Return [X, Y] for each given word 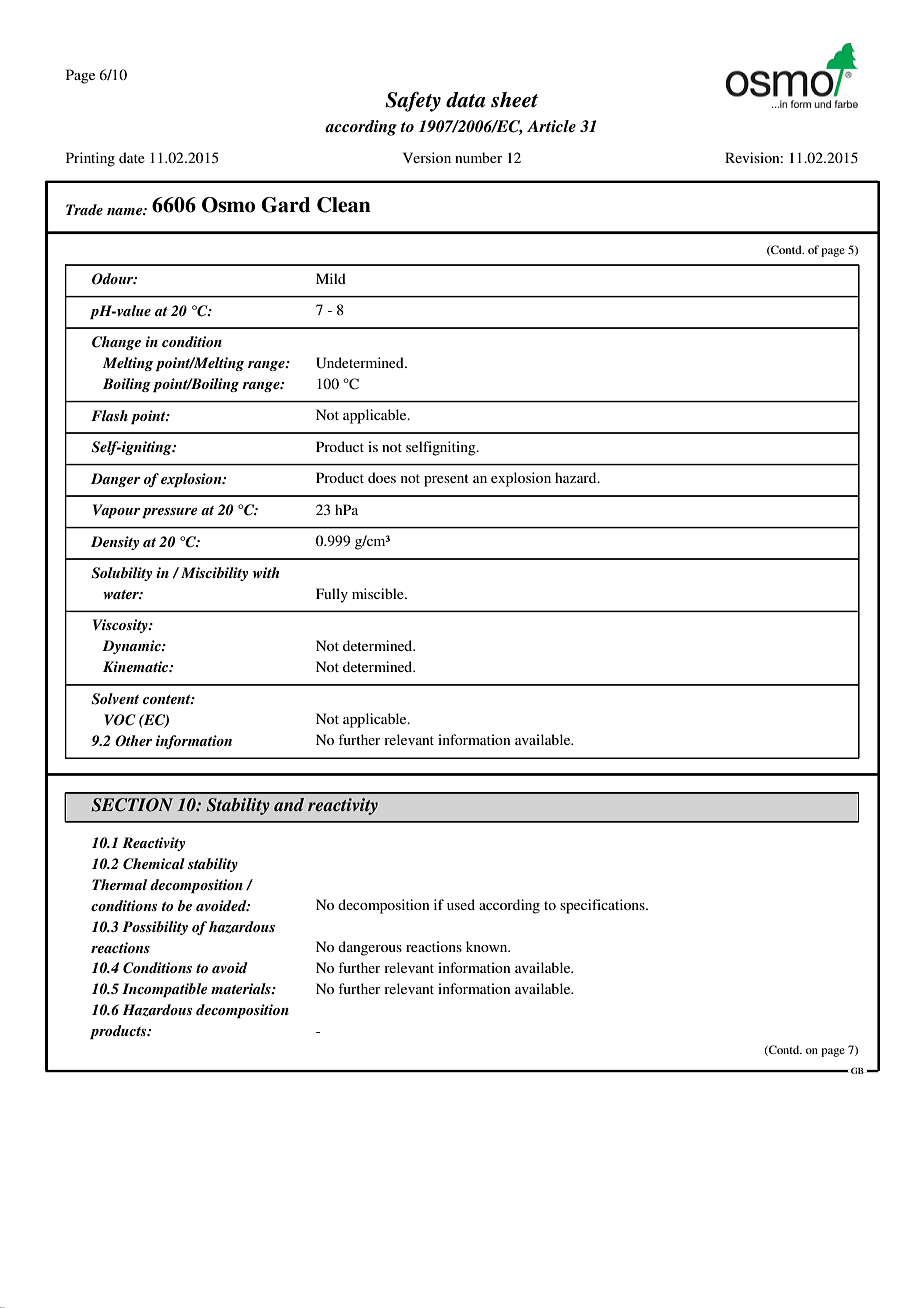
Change [116, 343]
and [289, 804]
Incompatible [165, 990]
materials [242, 988]
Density [115, 543]
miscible [379, 593]
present [446, 480]
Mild [331, 278]
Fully [332, 595]
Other [133, 741]
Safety [413, 102]
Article [551, 126]
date [132, 157]
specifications [603, 906]
